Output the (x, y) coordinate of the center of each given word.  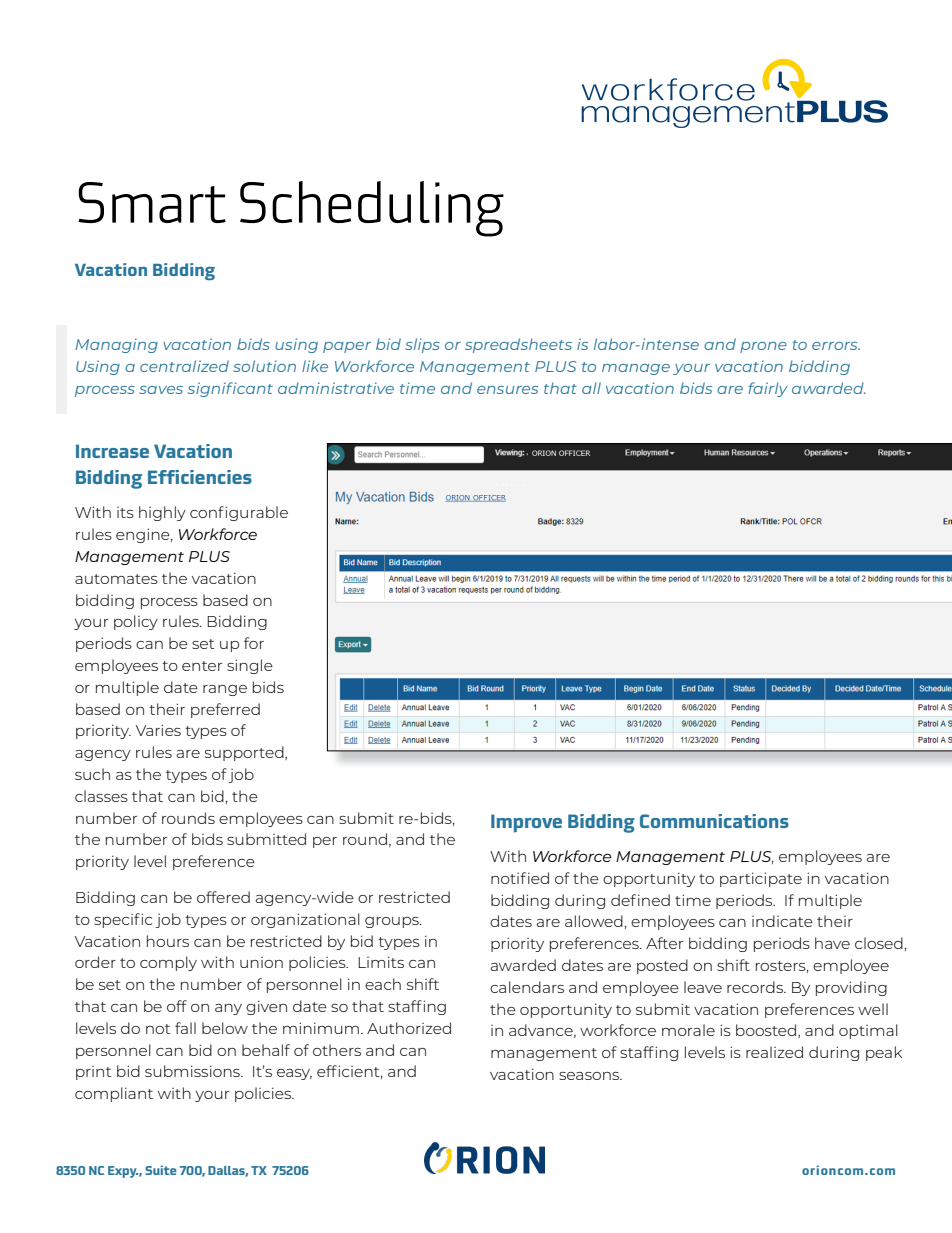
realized (774, 1052)
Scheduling (372, 209)
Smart (152, 202)
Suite (161, 1170)
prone (763, 347)
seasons (590, 1076)
